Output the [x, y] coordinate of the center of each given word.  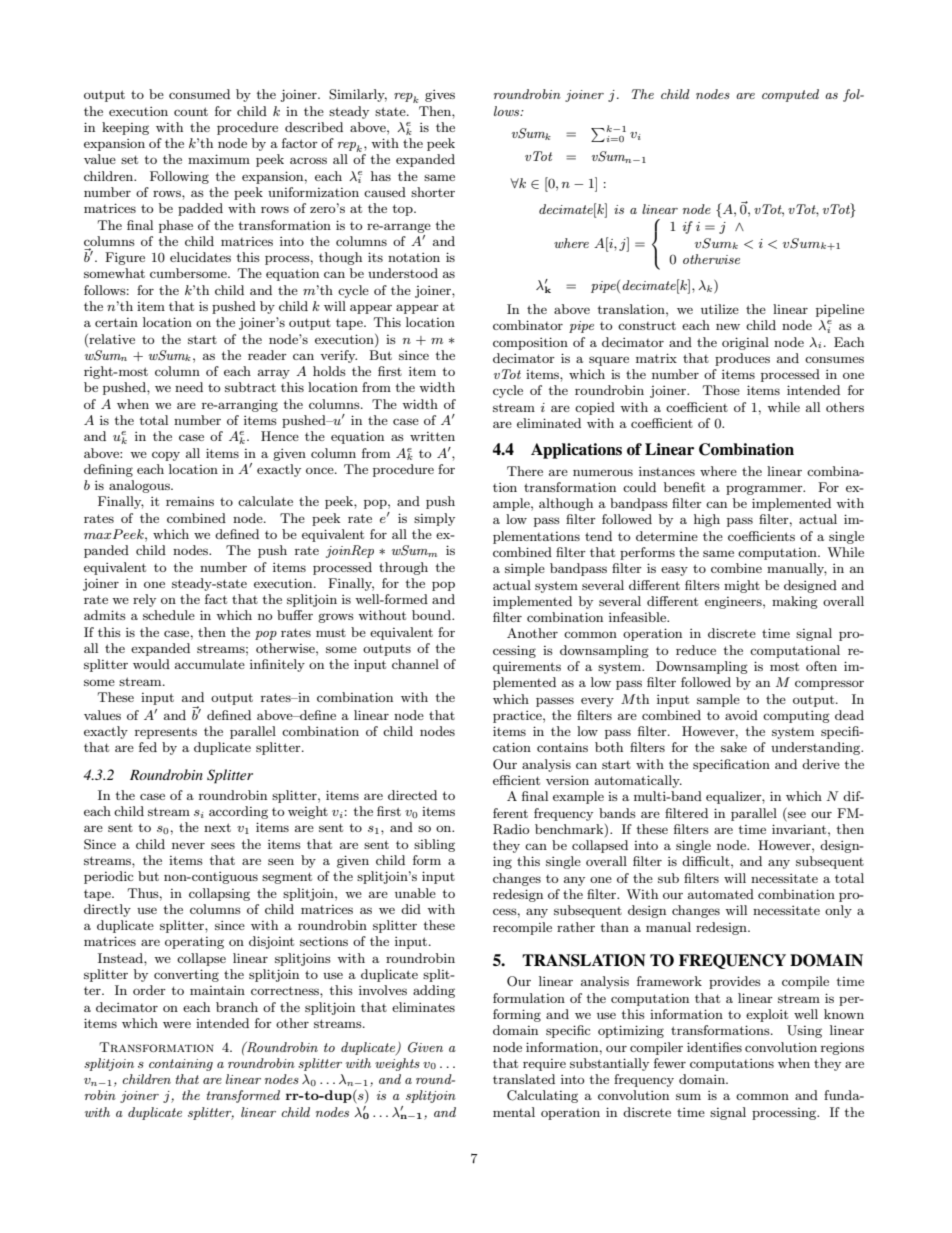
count [191, 111]
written [432, 436]
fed [148, 747]
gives [440, 96]
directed [412, 795]
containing [181, 1065]
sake [734, 747]
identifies [714, 1047]
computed [790, 95]
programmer [765, 490]
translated [524, 1079]
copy [166, 456]
